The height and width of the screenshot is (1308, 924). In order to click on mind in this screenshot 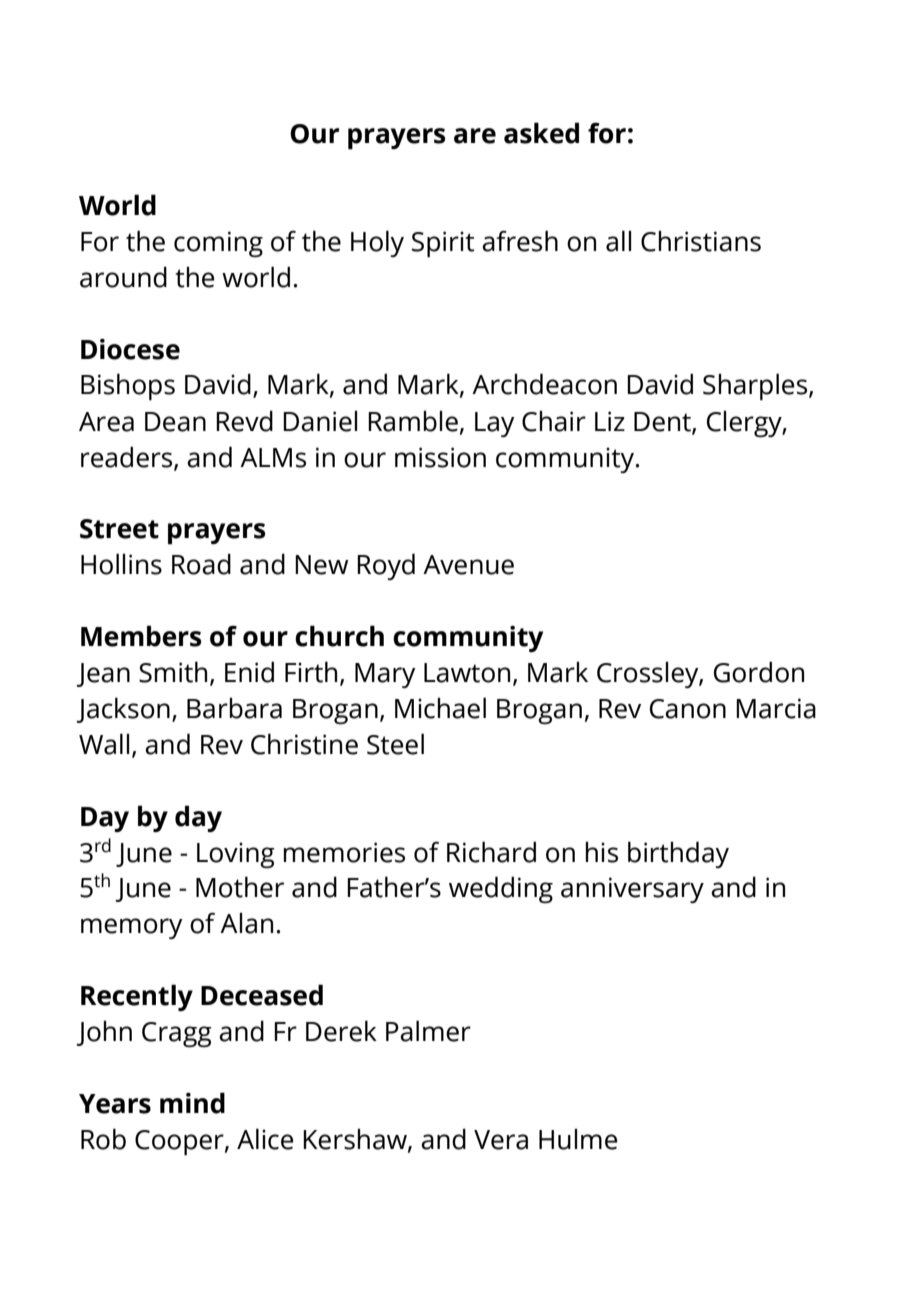, I will do `click(192, 1103)`.
